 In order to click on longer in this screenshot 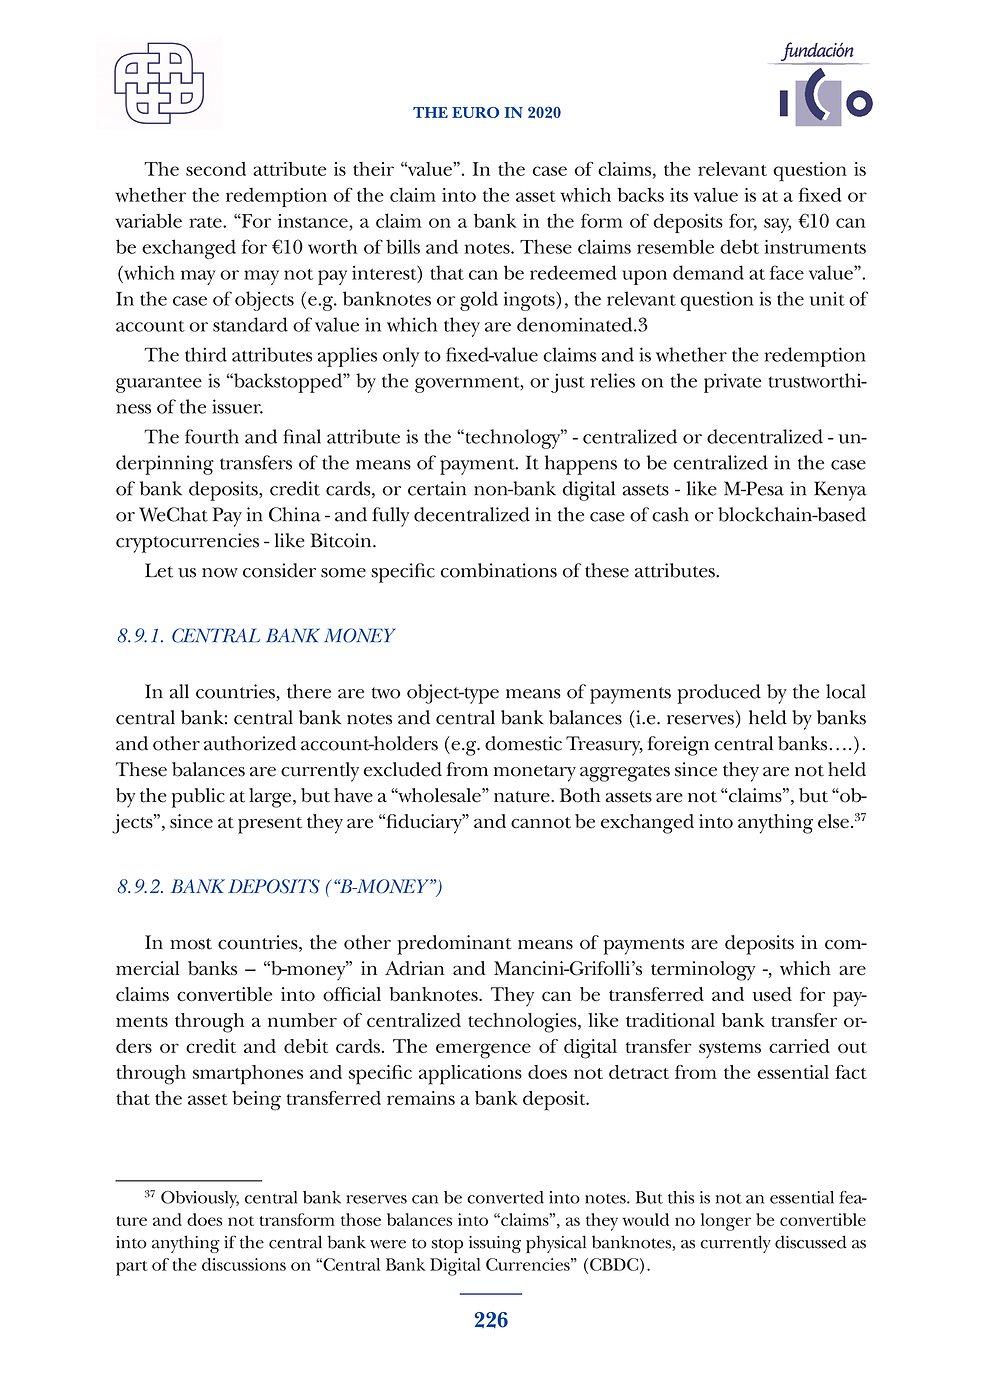, I will do `click(726, 1222)`.
